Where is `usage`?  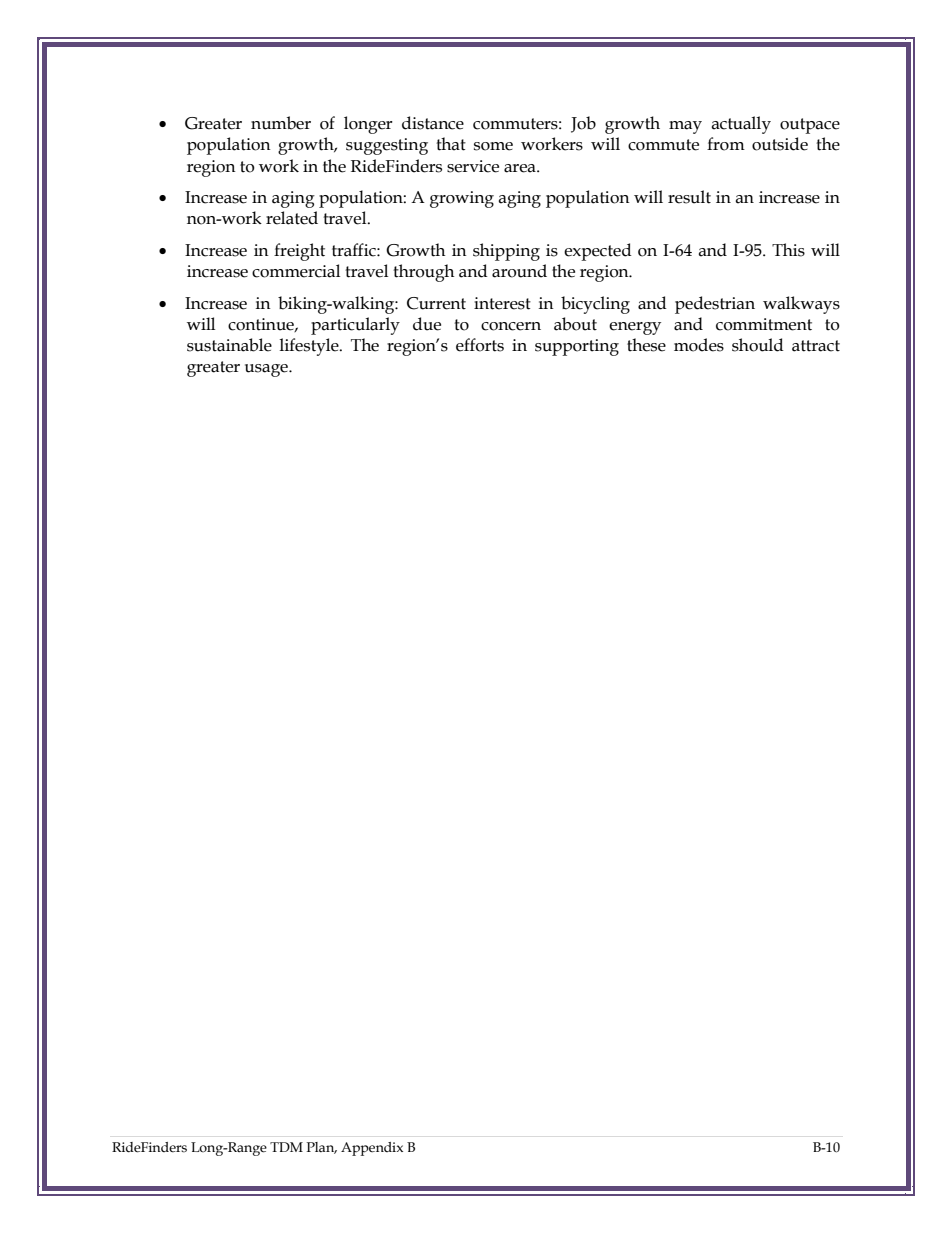 usage is located at coordinates (267, 370).
